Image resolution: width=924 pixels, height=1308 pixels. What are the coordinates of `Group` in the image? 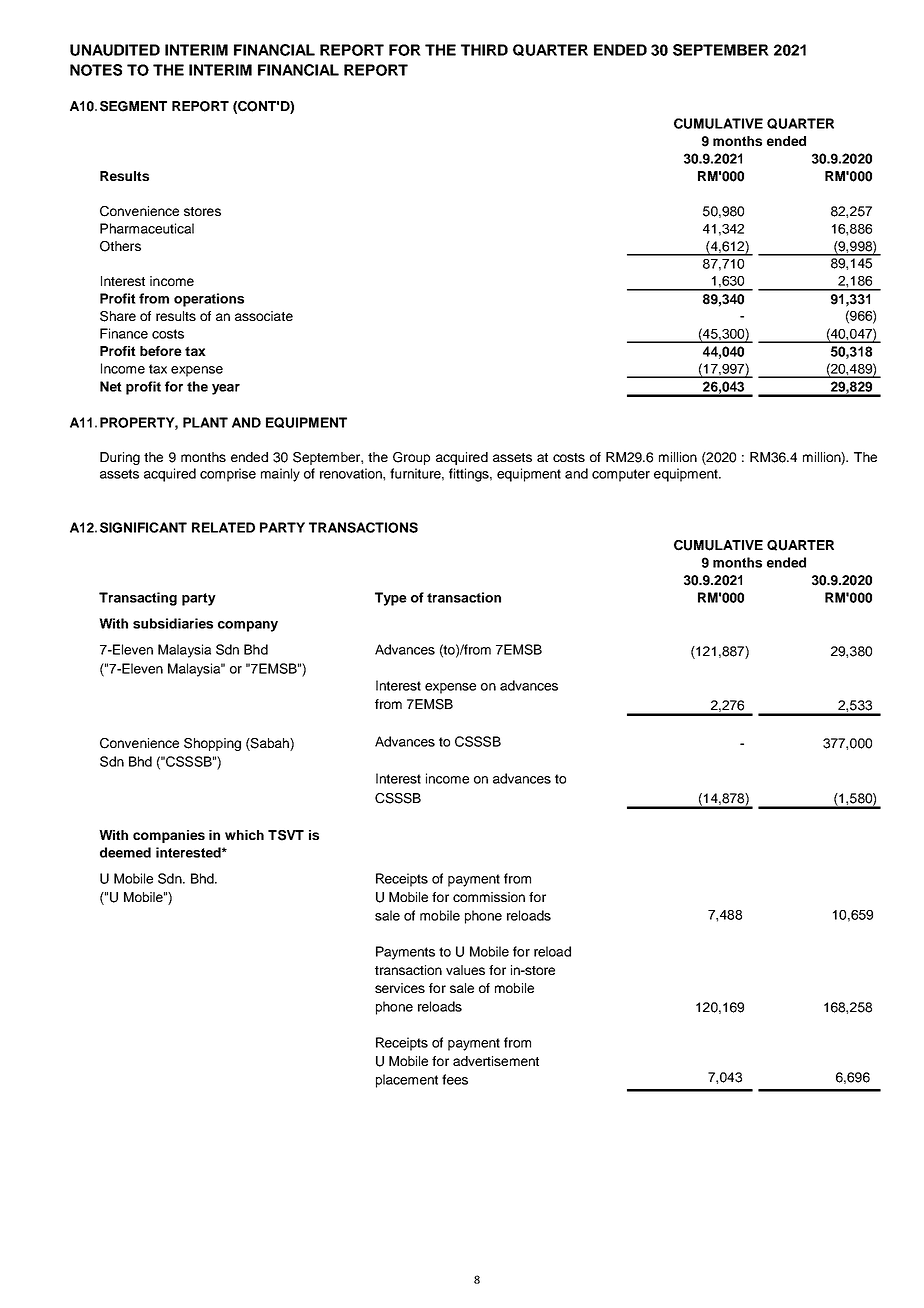 It's located at (411, 458).
